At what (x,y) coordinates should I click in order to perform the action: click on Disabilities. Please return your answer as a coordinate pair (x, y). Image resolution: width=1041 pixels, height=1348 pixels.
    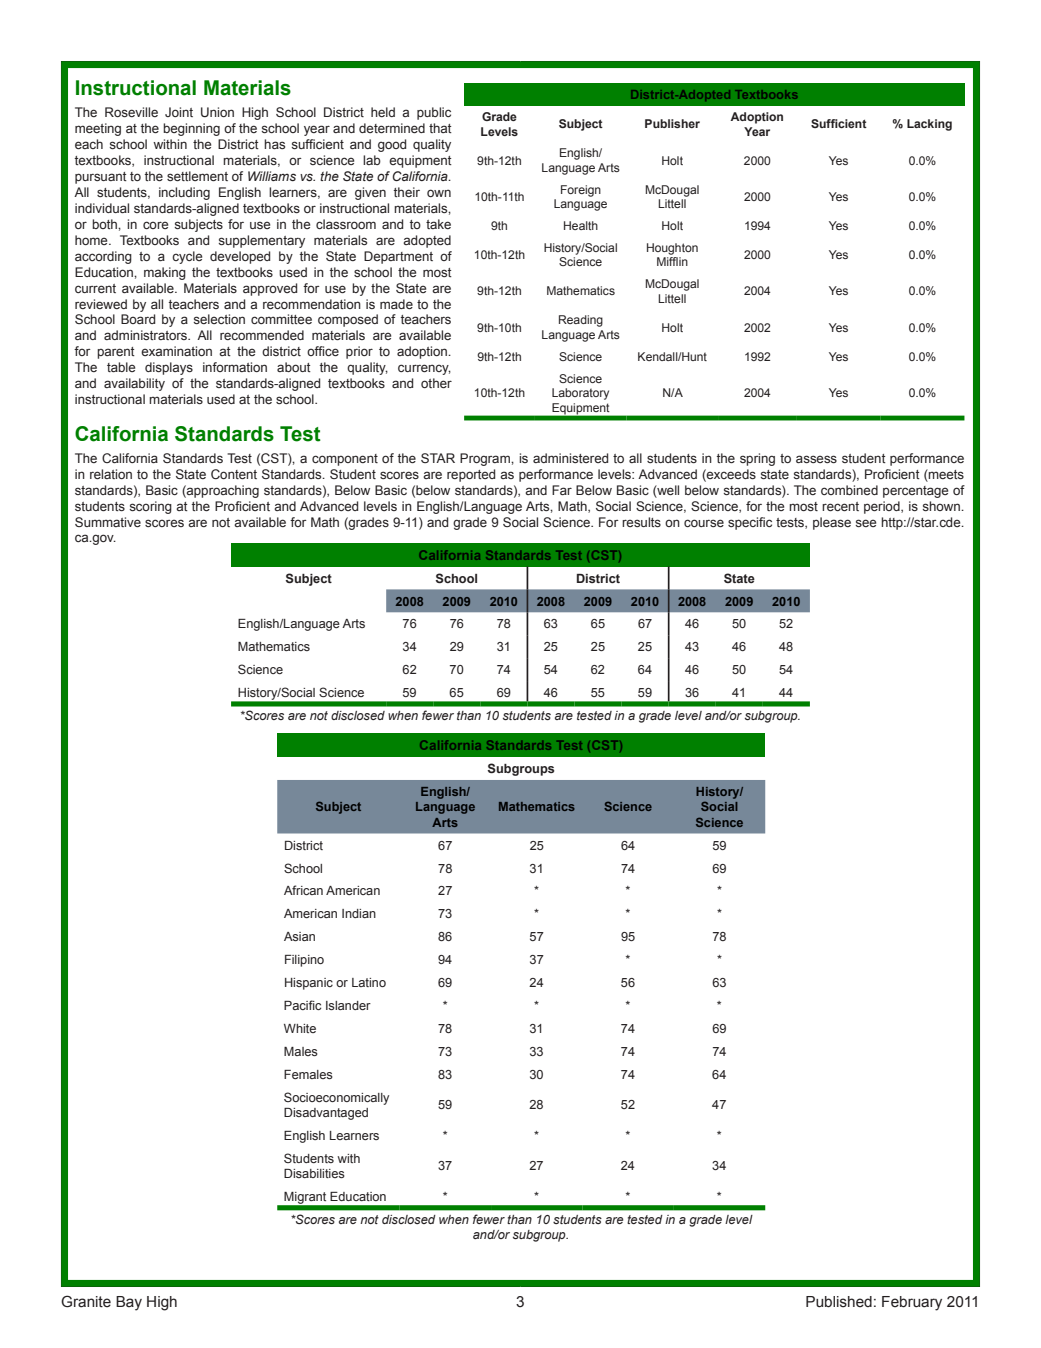
    Looking at the image, I should click on (314, 1173).
